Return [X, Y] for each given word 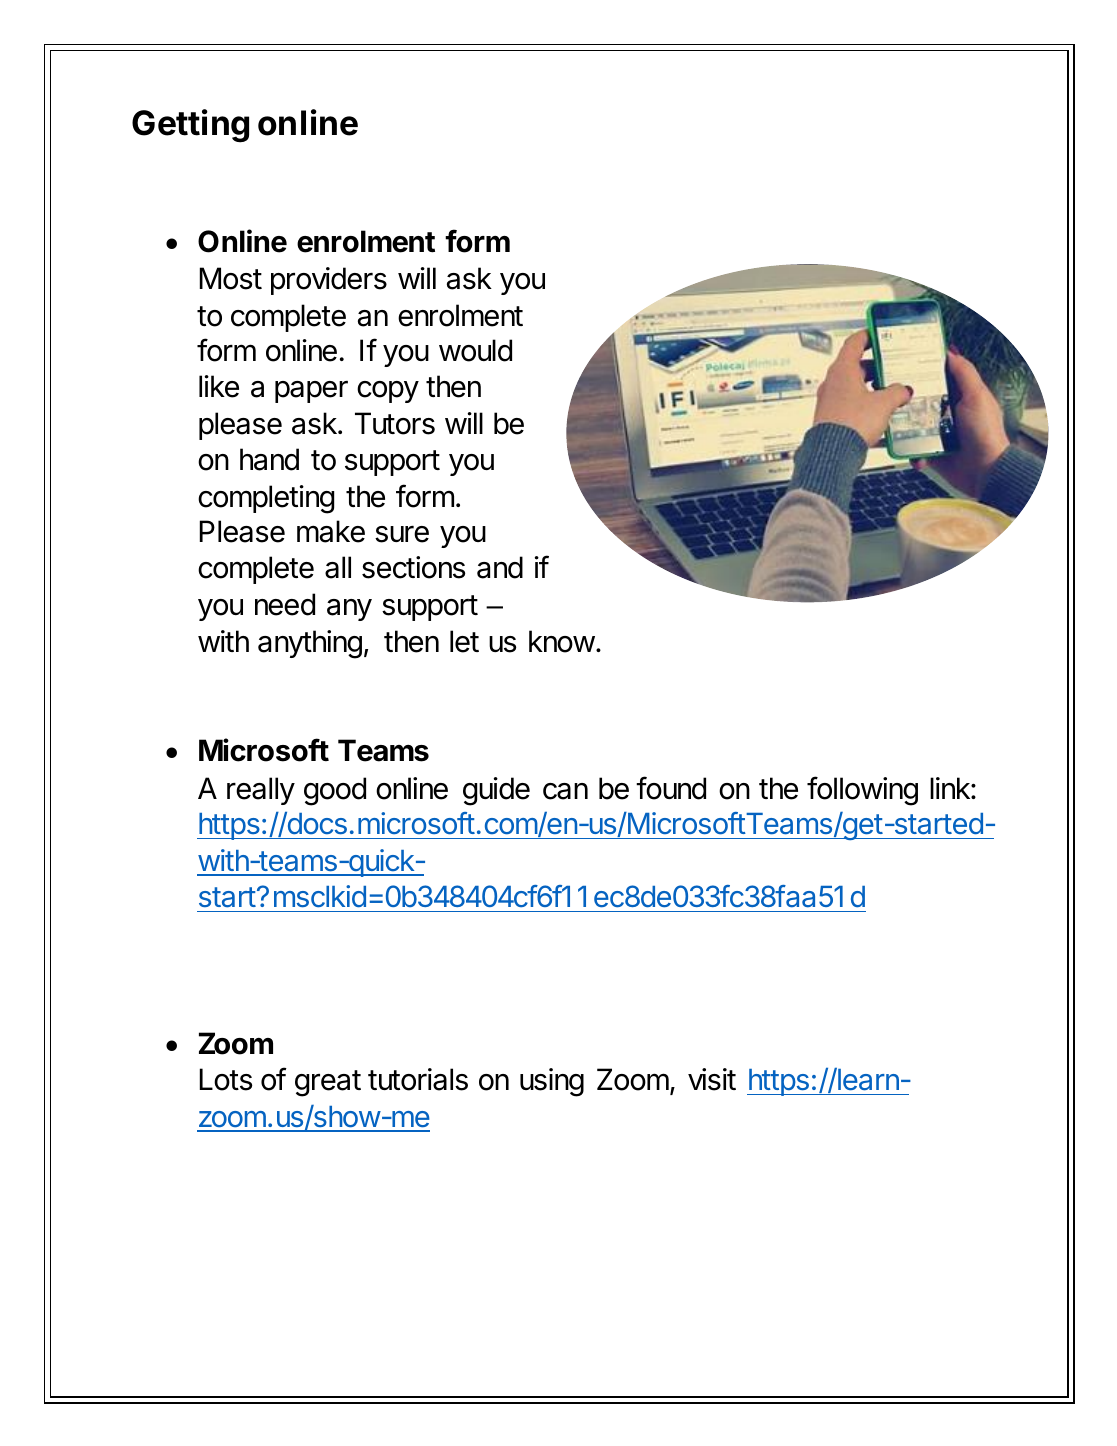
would [475, 350]
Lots [226, 1079]
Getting [190, 126]
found [671, 788]
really [261, 791]
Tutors [395, 423]
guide [496, 791]
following [862, 791]
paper [311, 392]
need [285, 604]
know [562, 641]
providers [329, 281]
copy [388, 392]
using [552, 1082]
